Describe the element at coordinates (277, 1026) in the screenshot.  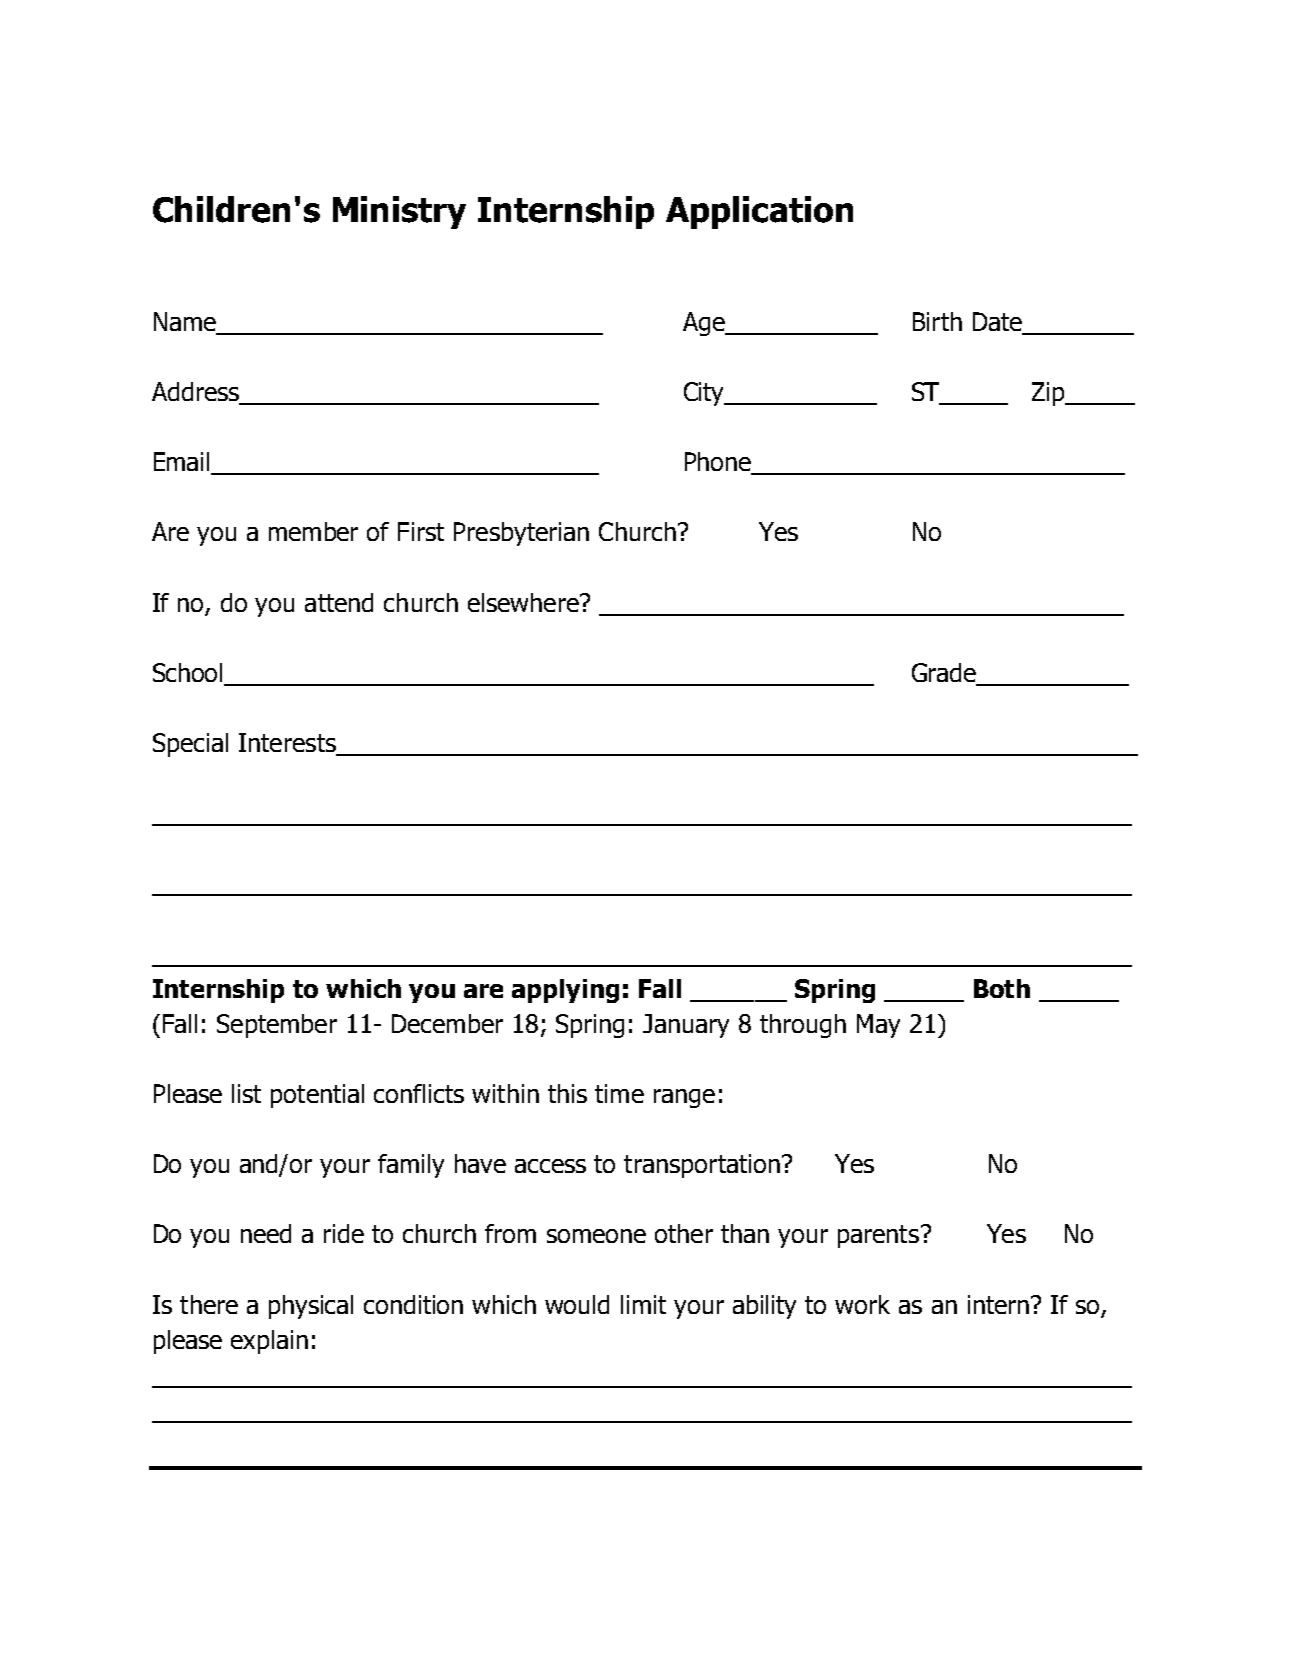
I see `September` at that location.
